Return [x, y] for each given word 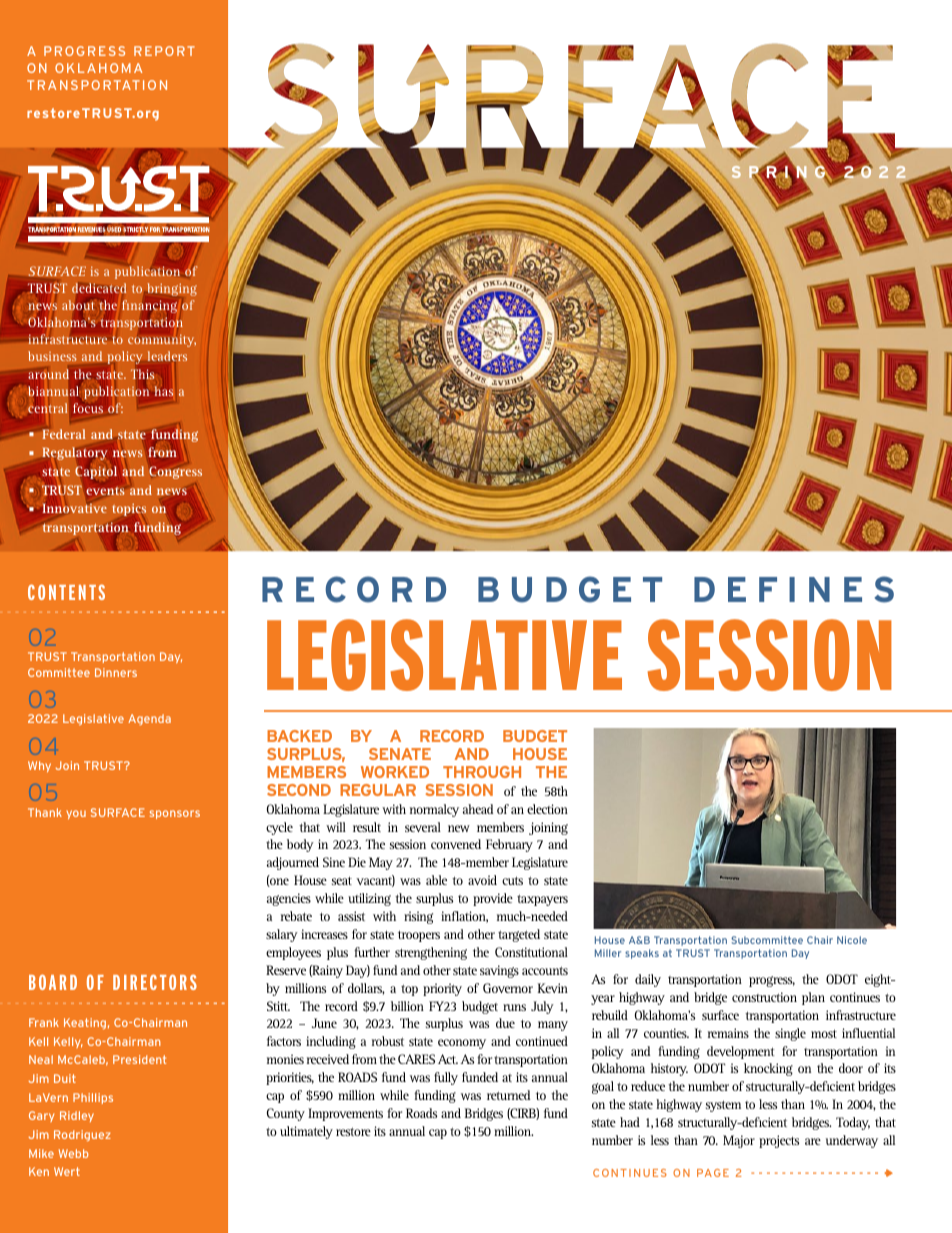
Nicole [852, 940]
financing [149, 307]
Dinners [116, 672]
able [436, 880]
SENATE [400, 754]
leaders [167, 357]
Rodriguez [82, 1135]
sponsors [175, 814]
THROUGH [482, 772]
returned [508, 1095]
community [162, 341]
